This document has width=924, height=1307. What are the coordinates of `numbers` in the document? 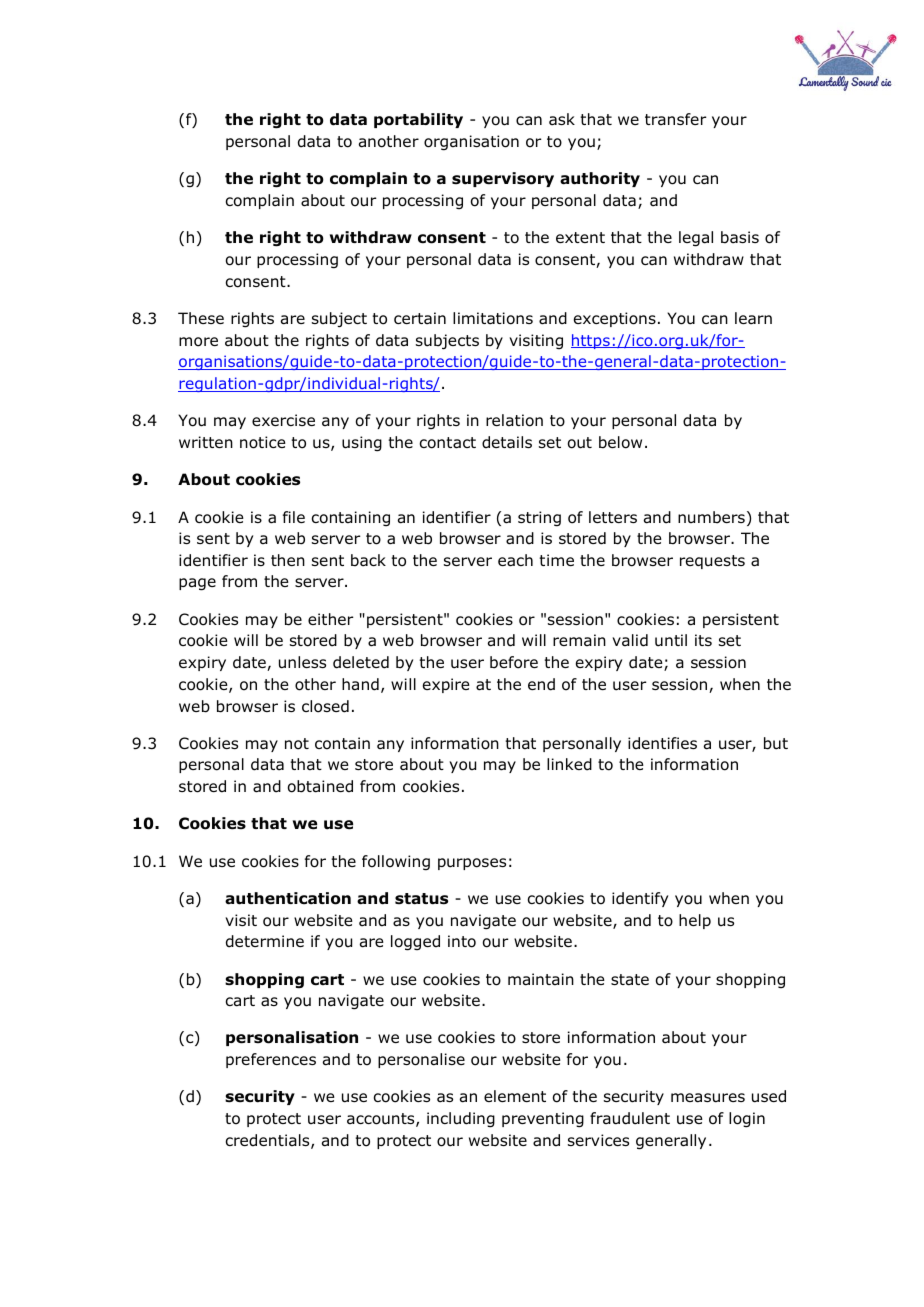 It's located at (711, 517).
